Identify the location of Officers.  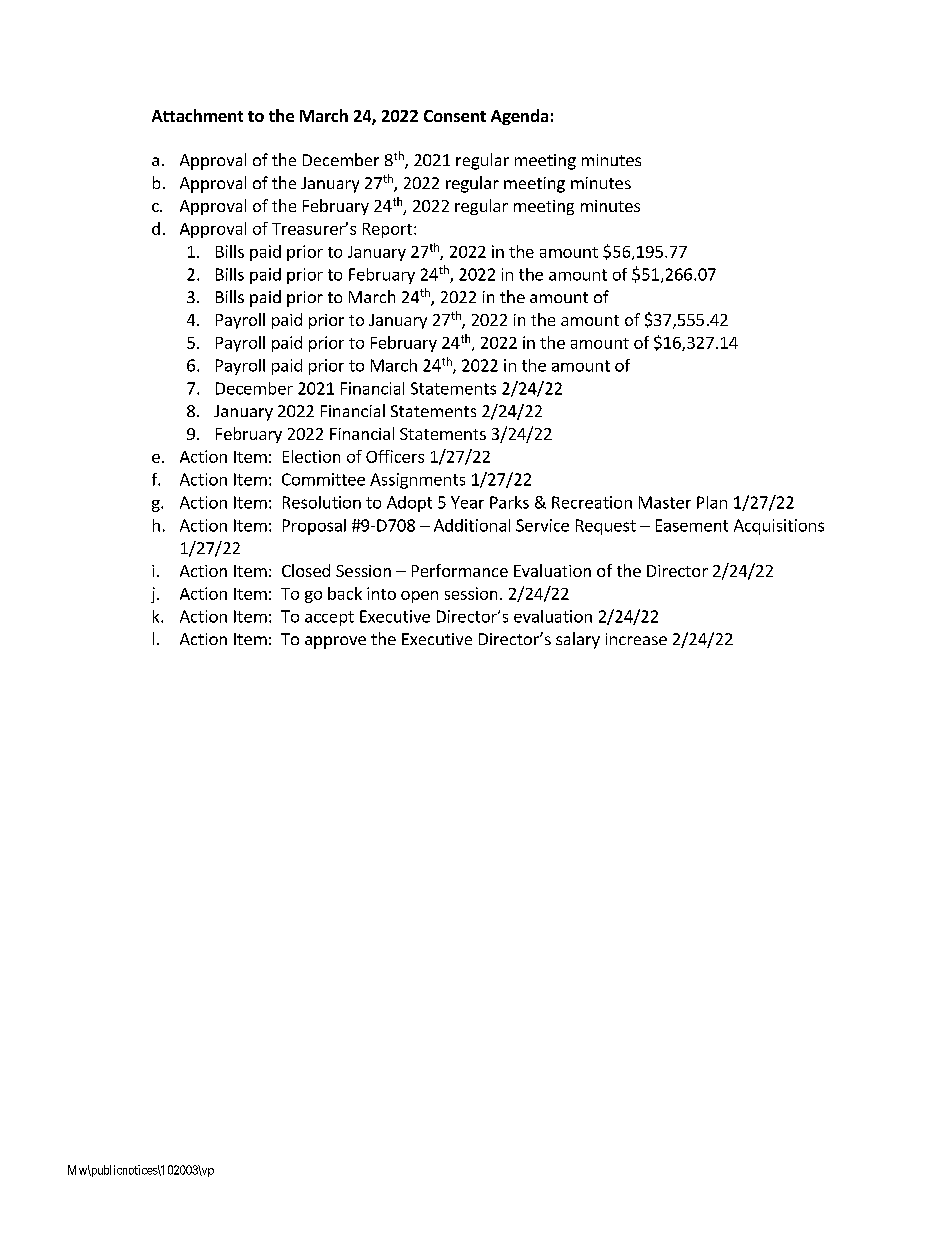
(395, 456).
